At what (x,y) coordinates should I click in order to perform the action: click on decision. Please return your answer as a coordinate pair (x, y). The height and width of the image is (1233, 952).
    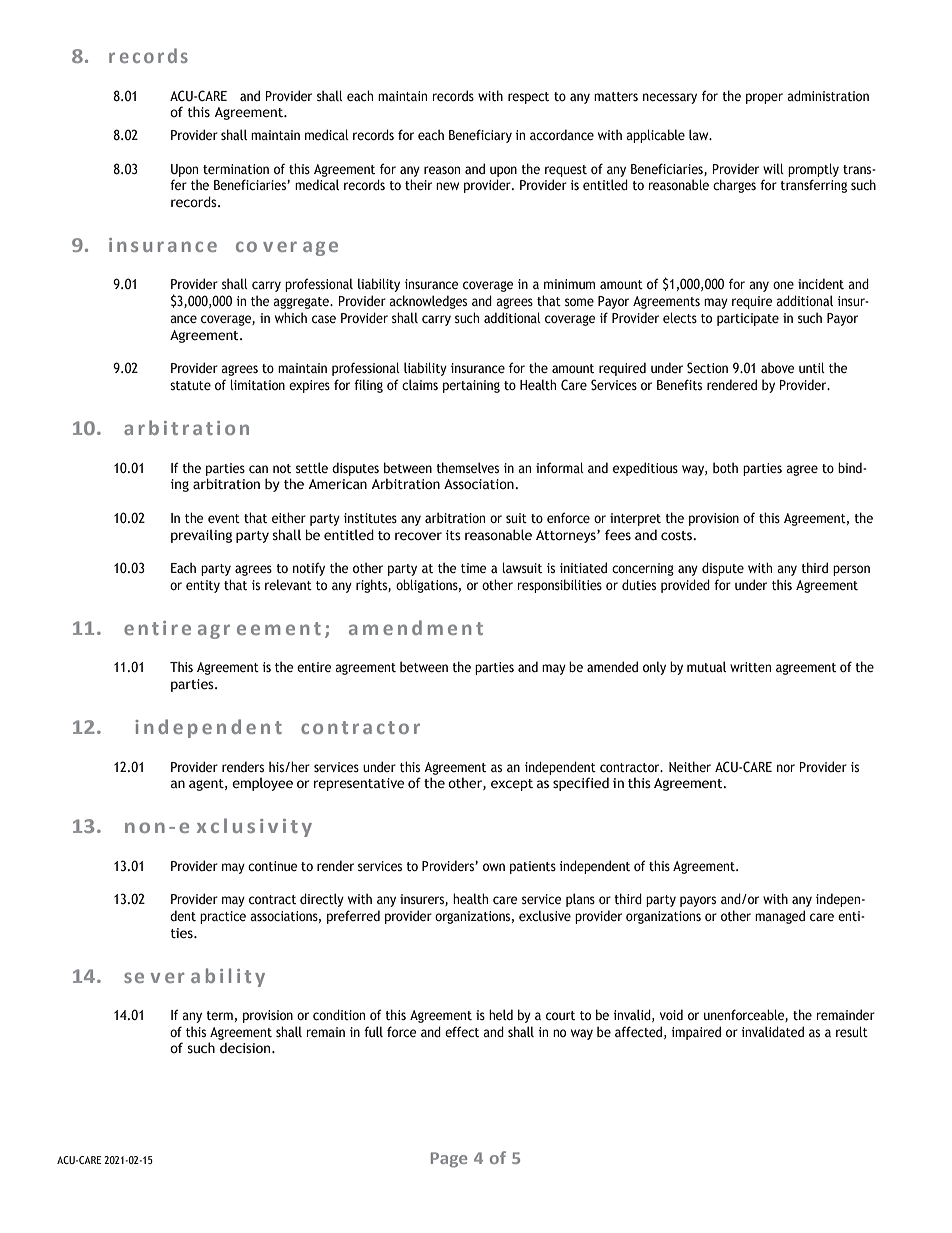
    Looking at the image, I should click on (246, 1048).
